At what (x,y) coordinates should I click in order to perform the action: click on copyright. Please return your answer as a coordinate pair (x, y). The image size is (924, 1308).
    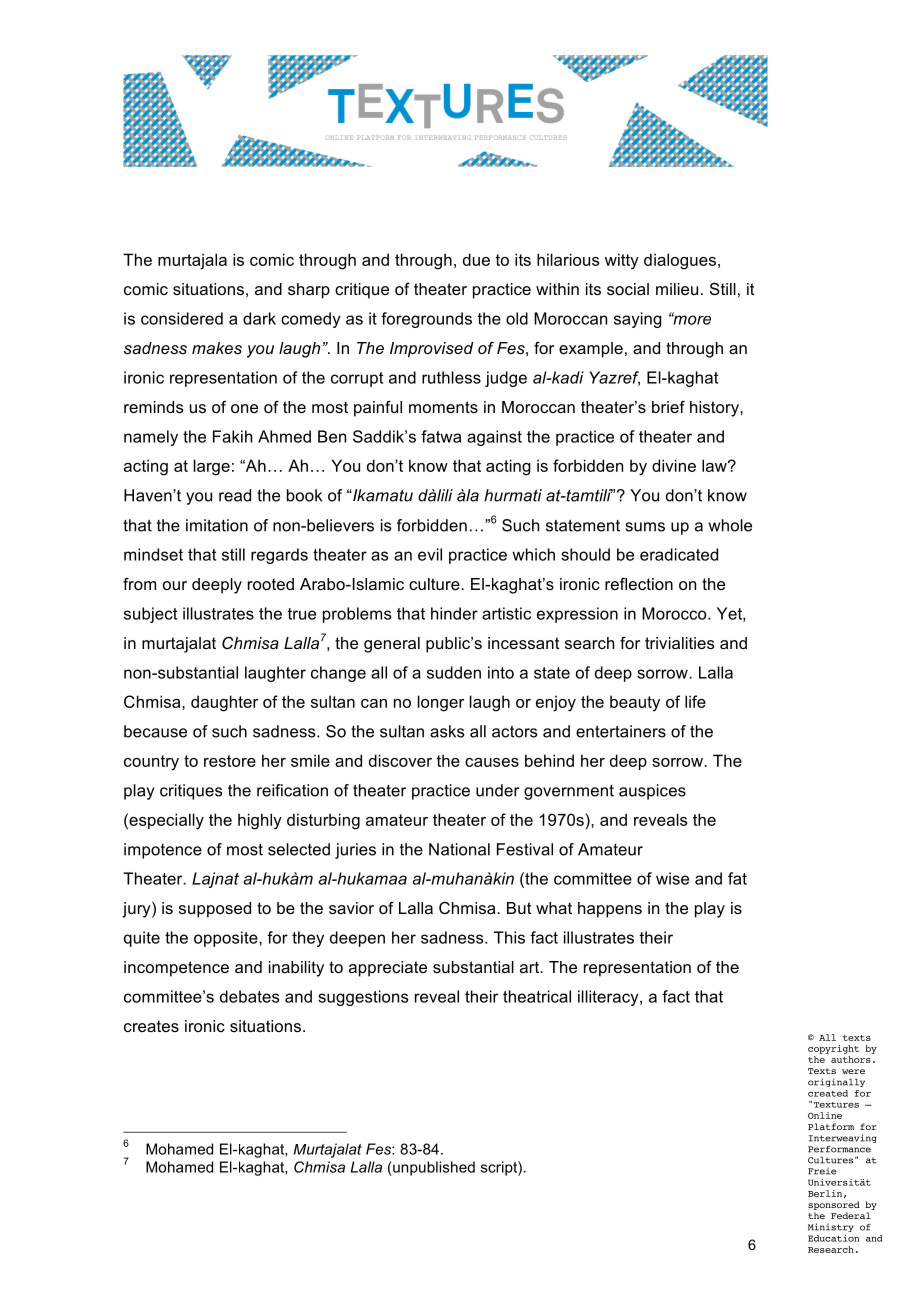
    Looking at the image, I should click on (833, 1049).
